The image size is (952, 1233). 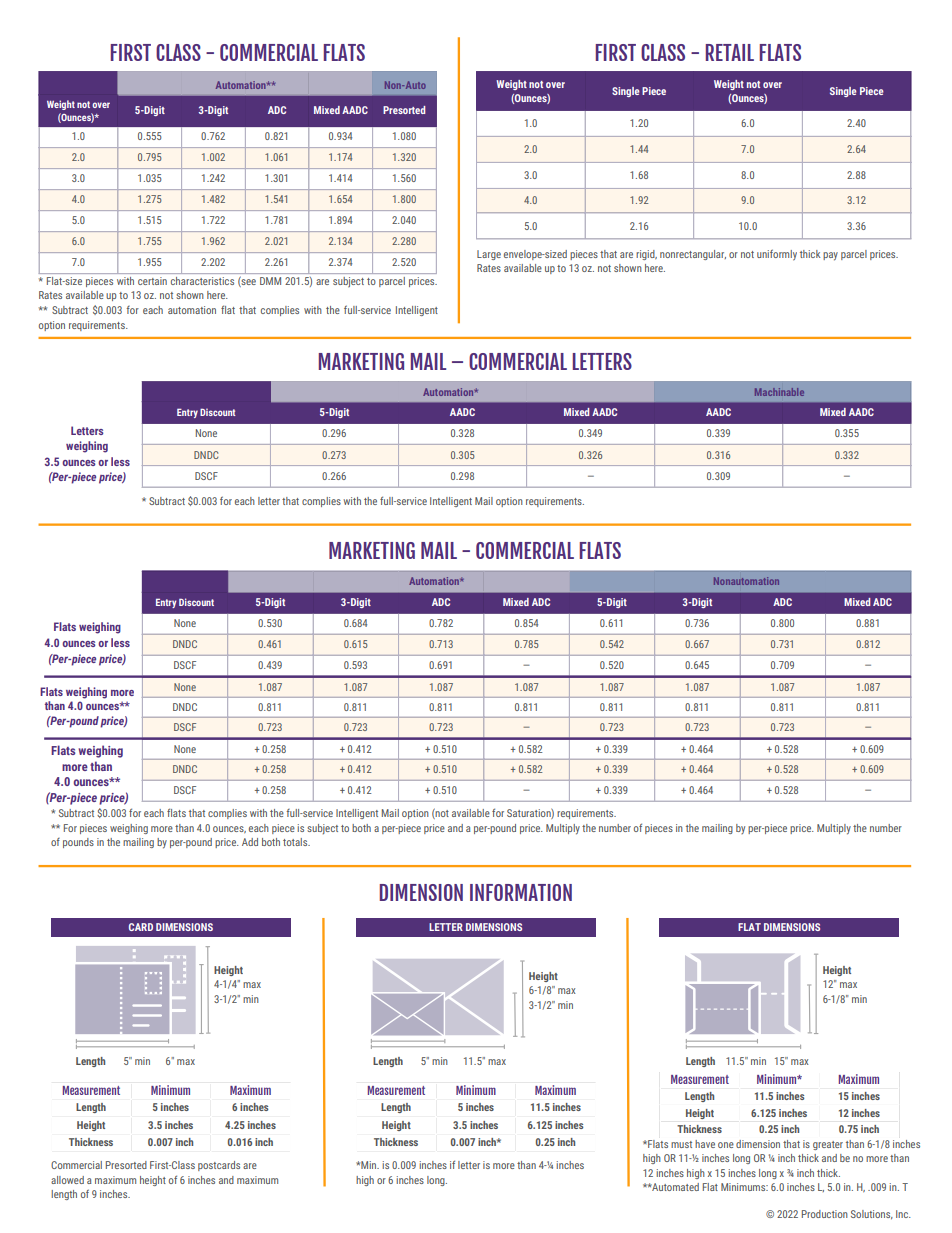 I want to click on Large, so click(x=489, y=255).
